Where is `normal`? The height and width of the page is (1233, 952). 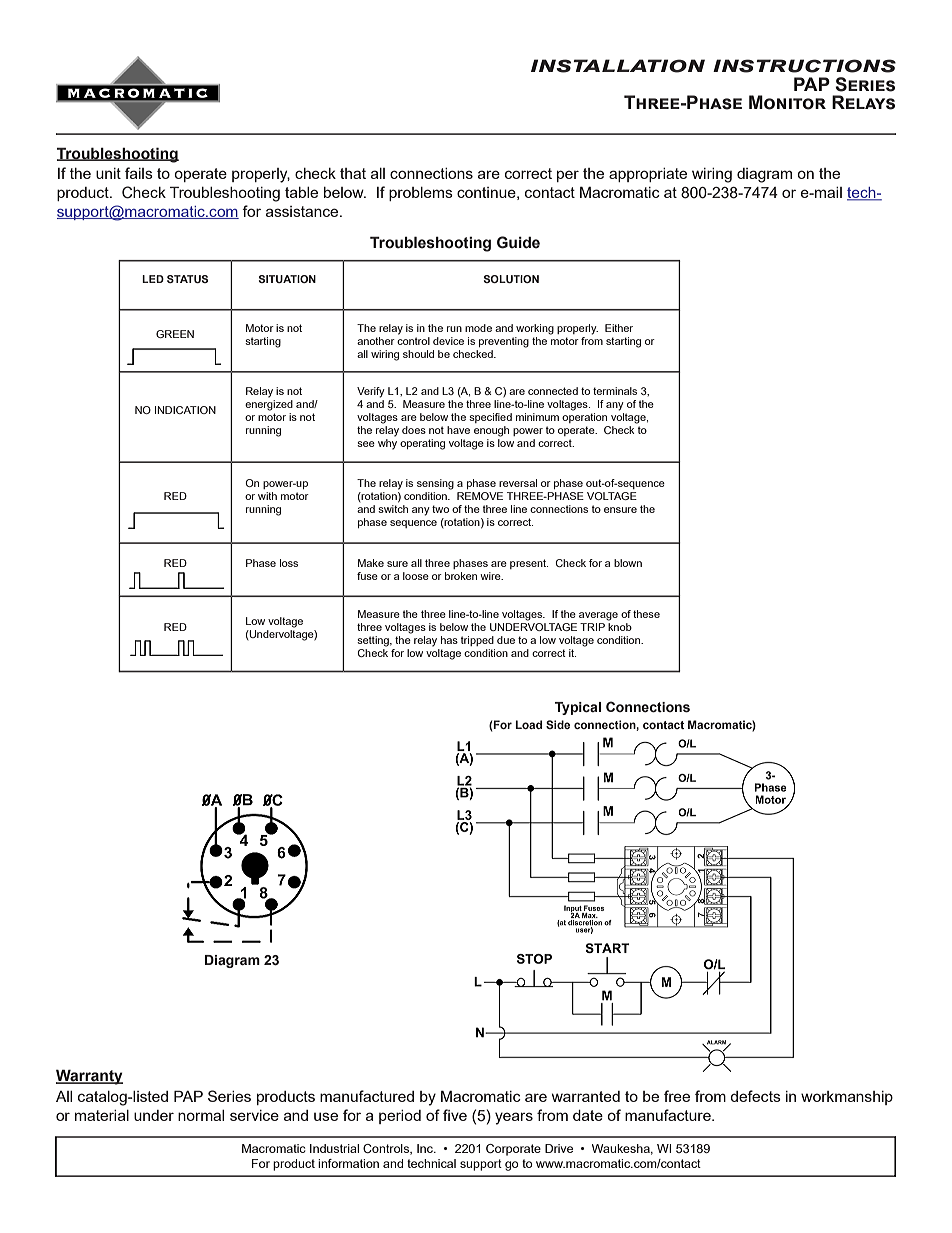
normal is located at coordinates (201, 1115).
